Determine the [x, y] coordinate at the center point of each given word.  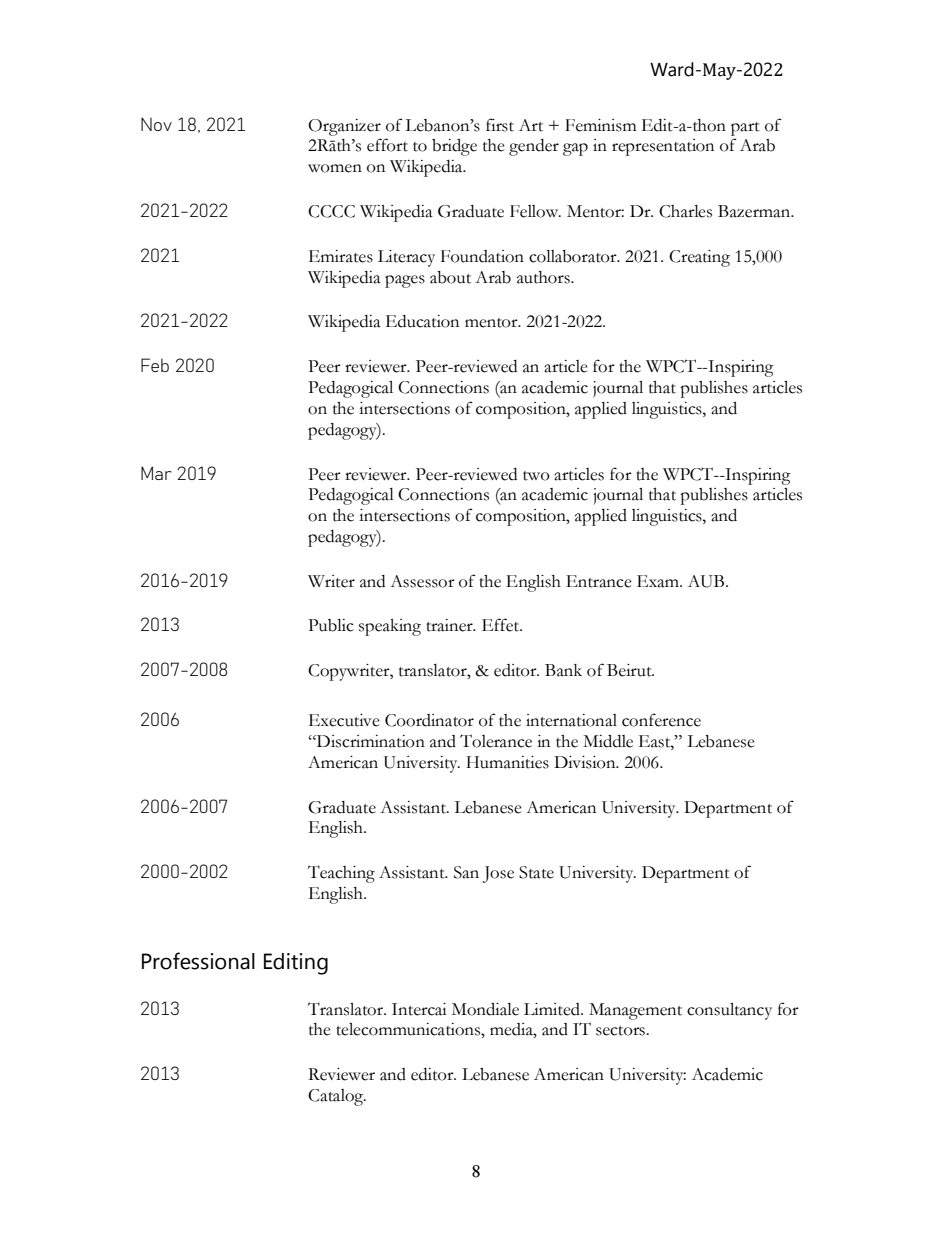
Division [586, 762]
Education [422, 321]
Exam [659, 581]
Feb [155, 365]
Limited [553, 1009]
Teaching [341, 874]
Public [331, 625]
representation [663, 147]
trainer [450, 625]
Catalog [336, 1097]
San [466, 872]
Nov [156, 124]
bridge [454, 147]
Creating [699, 258]
